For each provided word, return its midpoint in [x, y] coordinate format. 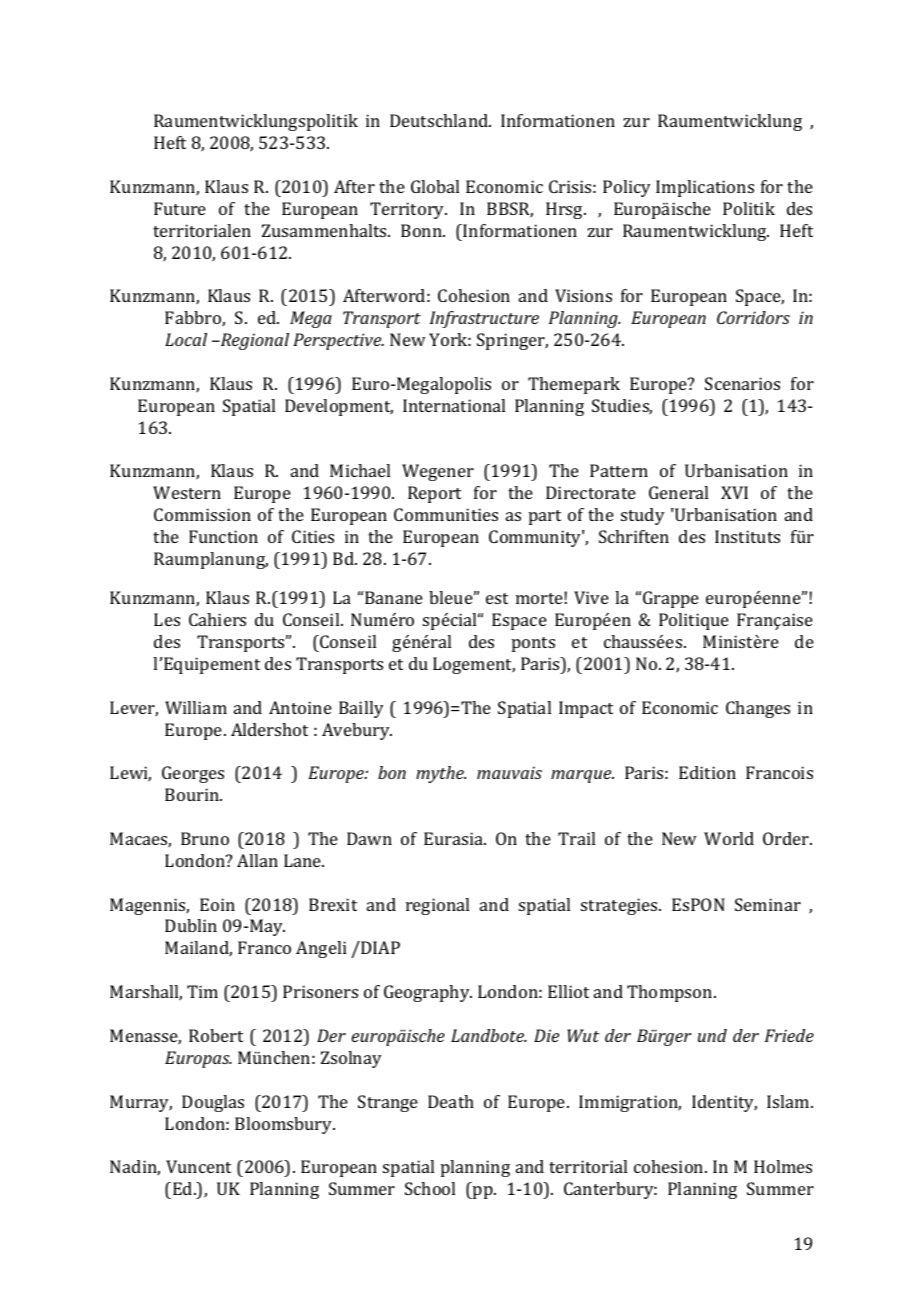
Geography [428, 993]
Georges [193, 774]
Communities [446, 514]
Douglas [213, 1103]
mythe [441, 774]
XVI [734, 492]
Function [223, 536]
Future [180, 208]
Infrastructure [484, 319]
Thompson [671, 993]
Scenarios [742, 383]
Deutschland [440, 120]
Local [186, 339]
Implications [705, 188]
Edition [707, 772]
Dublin [191, 925]
